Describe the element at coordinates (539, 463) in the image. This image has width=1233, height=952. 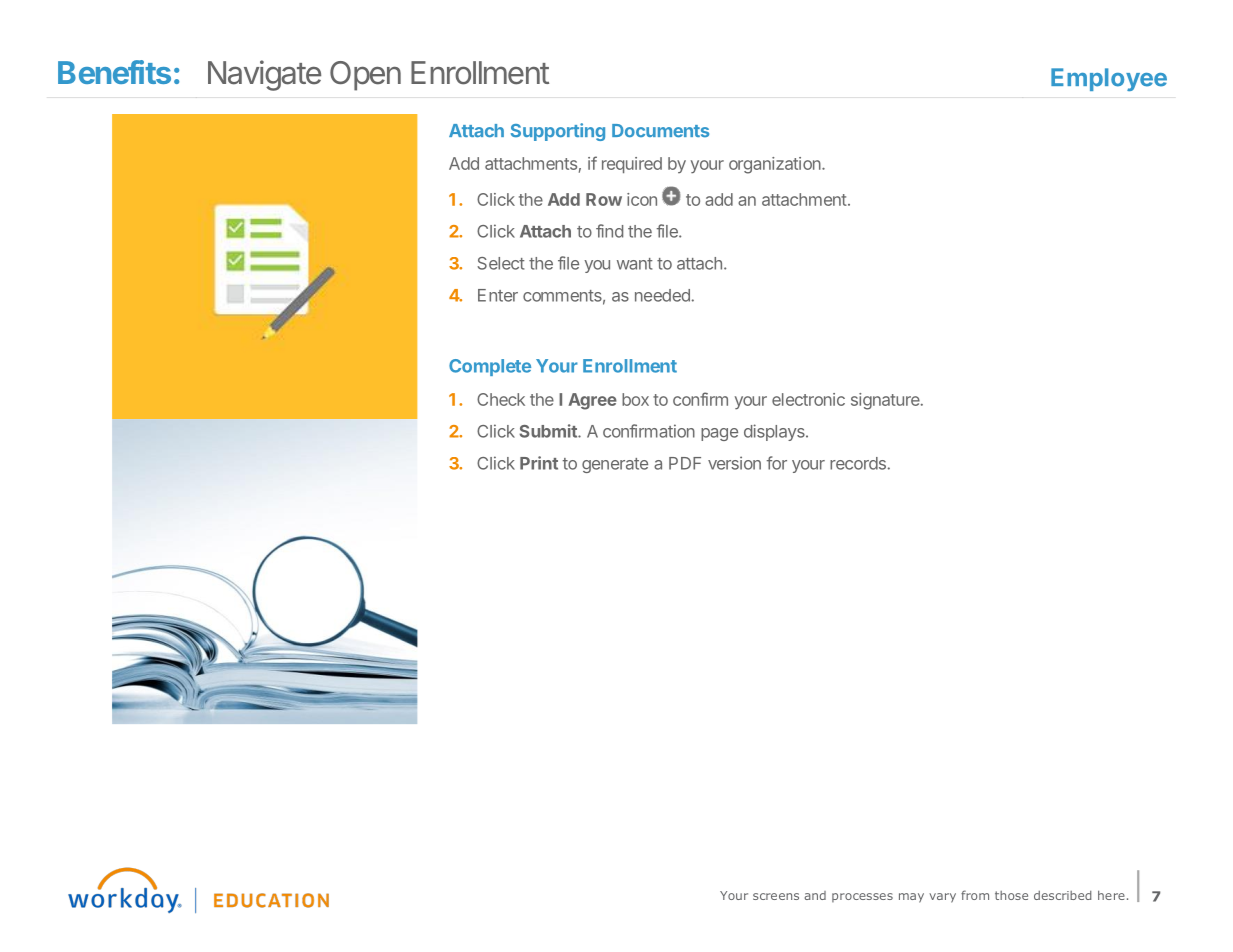
I see `Print` at that location.
